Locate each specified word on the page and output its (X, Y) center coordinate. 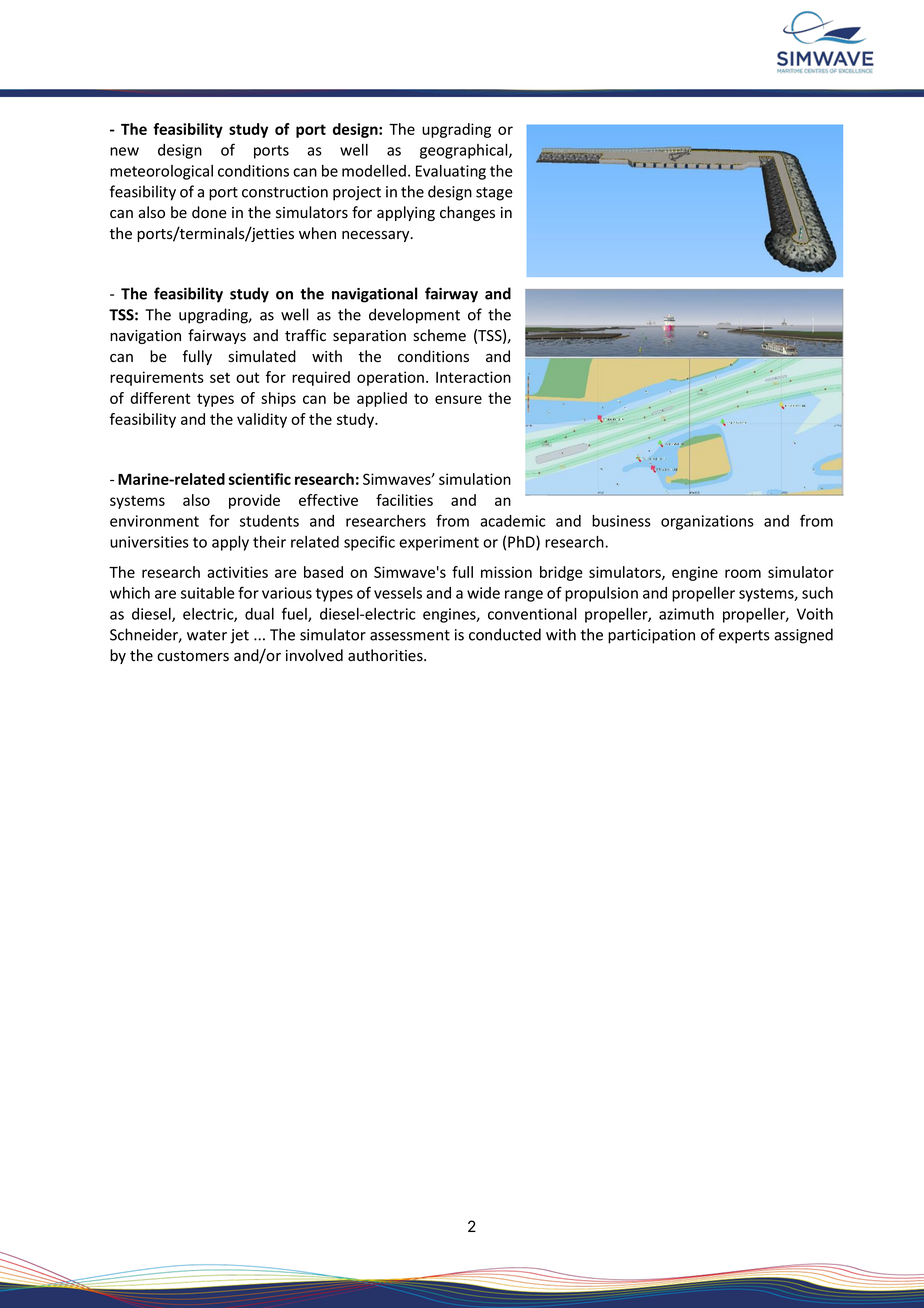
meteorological (161, 172)
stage (494, 194)
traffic (305, 335)
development (414, 316)
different (160, 398)
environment (154, 521)
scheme (439, 335)
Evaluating (451, 172)
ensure (458, 399)
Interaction (473, 377)
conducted (505, 634)
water (207, 635)
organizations (707, 522)
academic (512, 521)
